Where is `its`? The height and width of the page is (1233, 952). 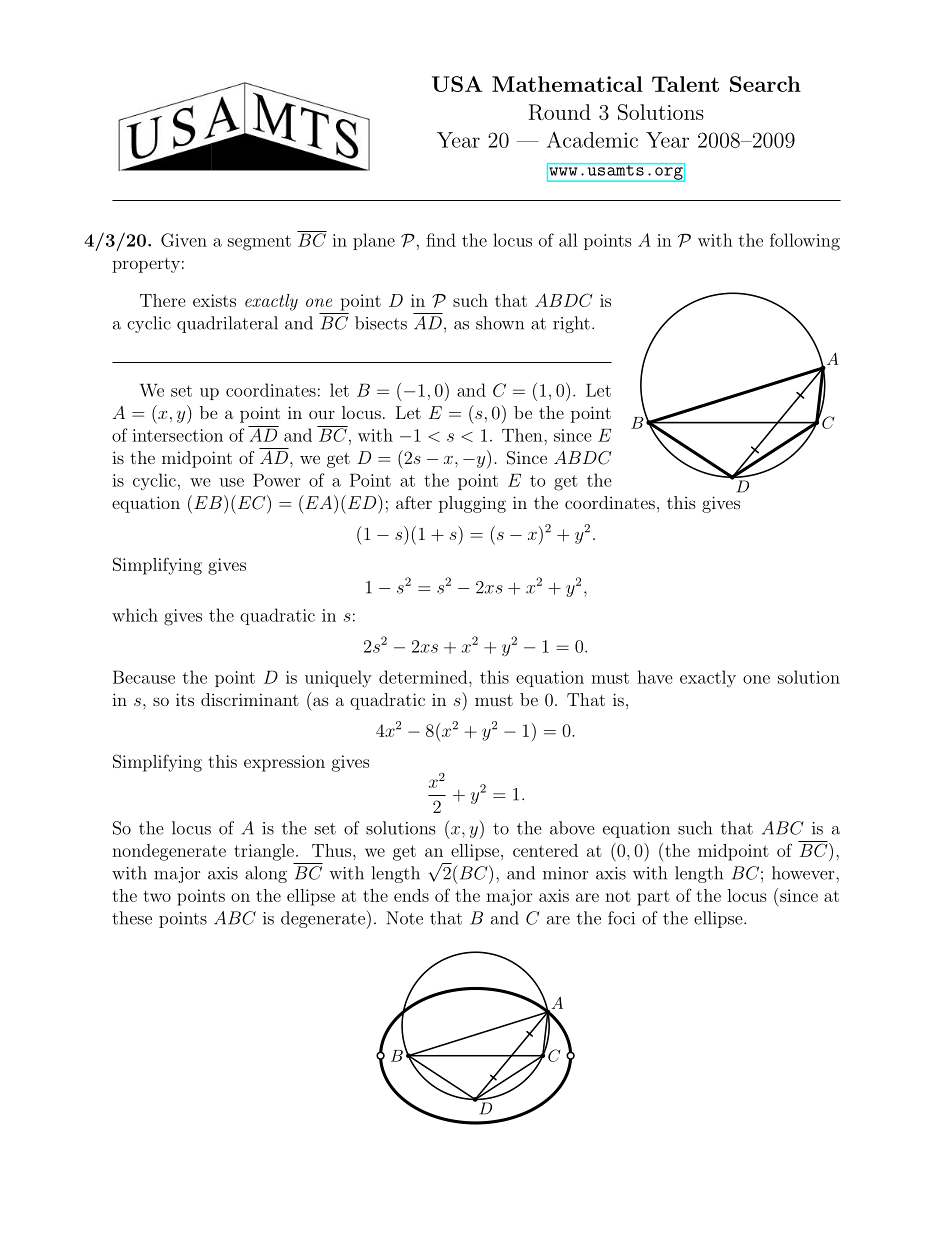 its is located at coordinates (185, 699).
